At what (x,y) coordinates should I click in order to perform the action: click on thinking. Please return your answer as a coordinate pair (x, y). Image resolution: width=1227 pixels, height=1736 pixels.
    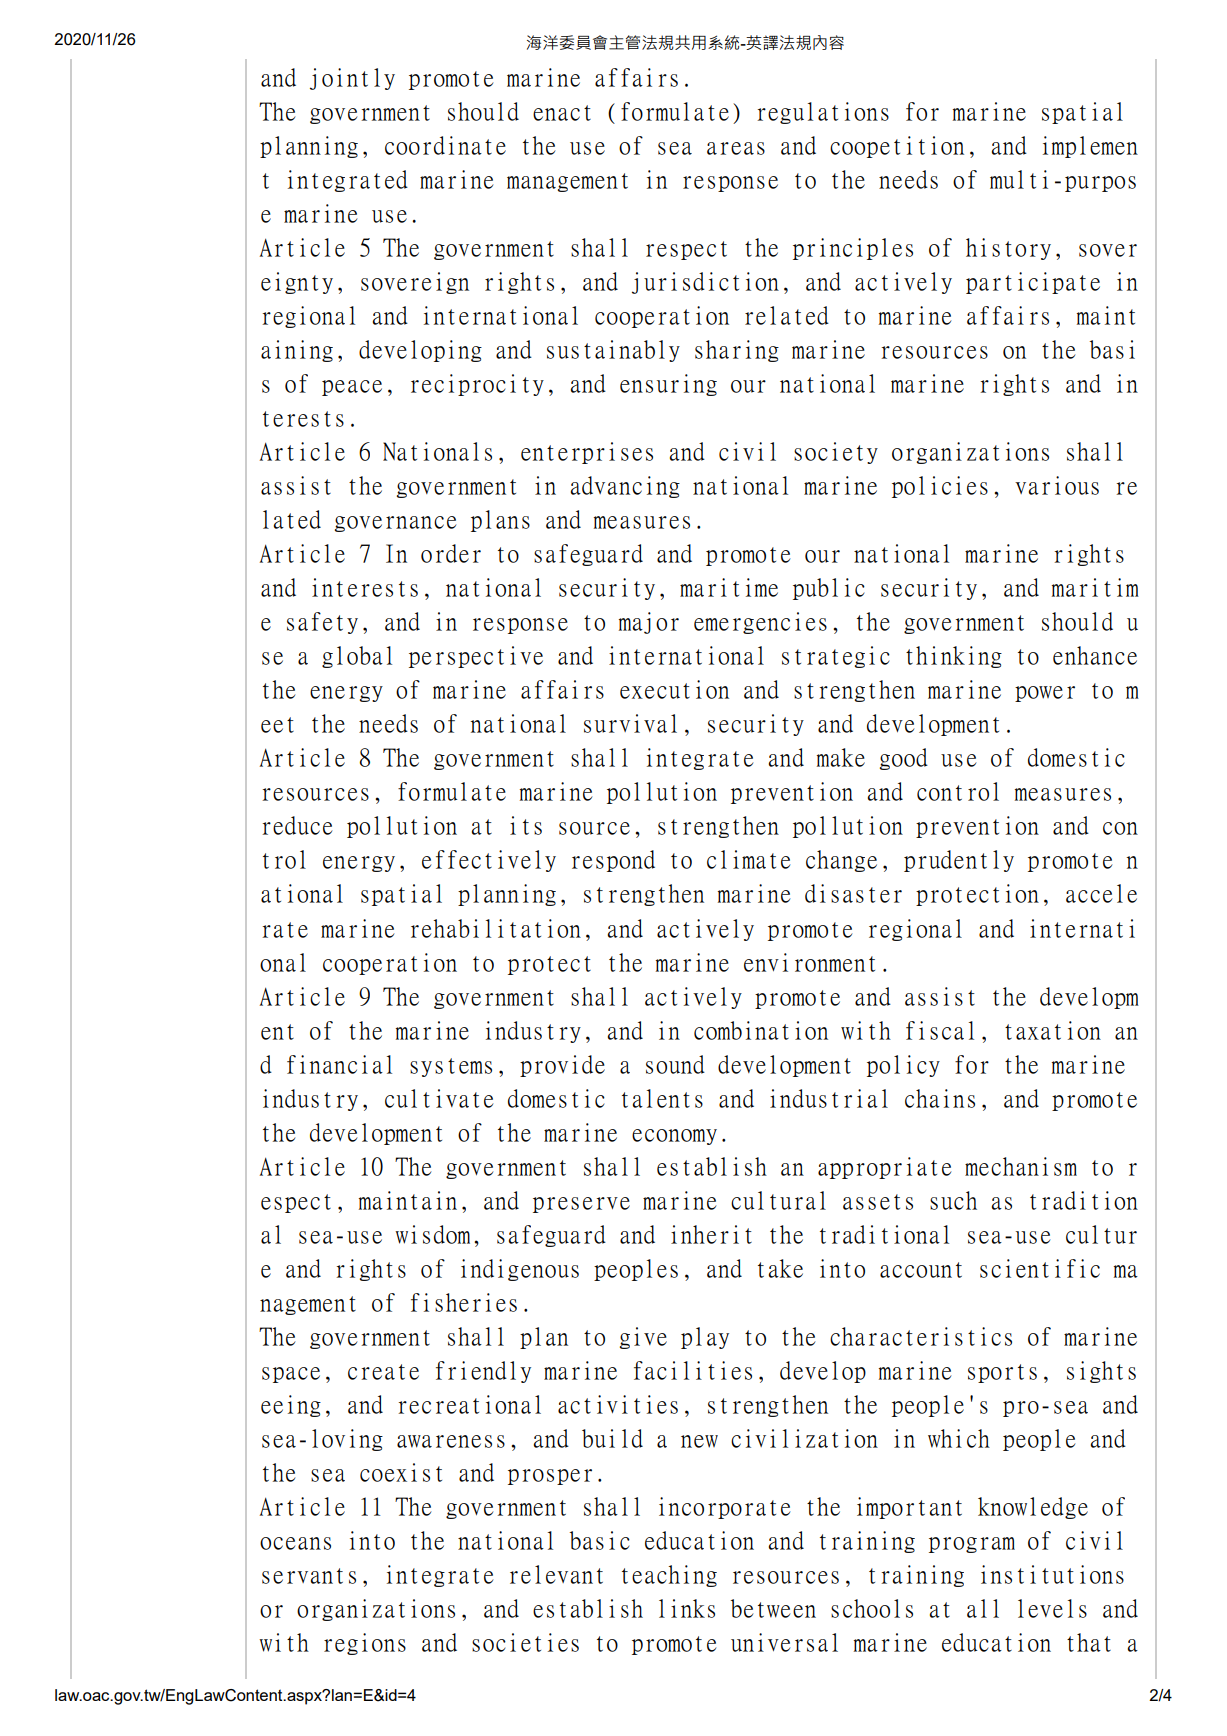
    Looking at the image, I should click on (954, 657).
